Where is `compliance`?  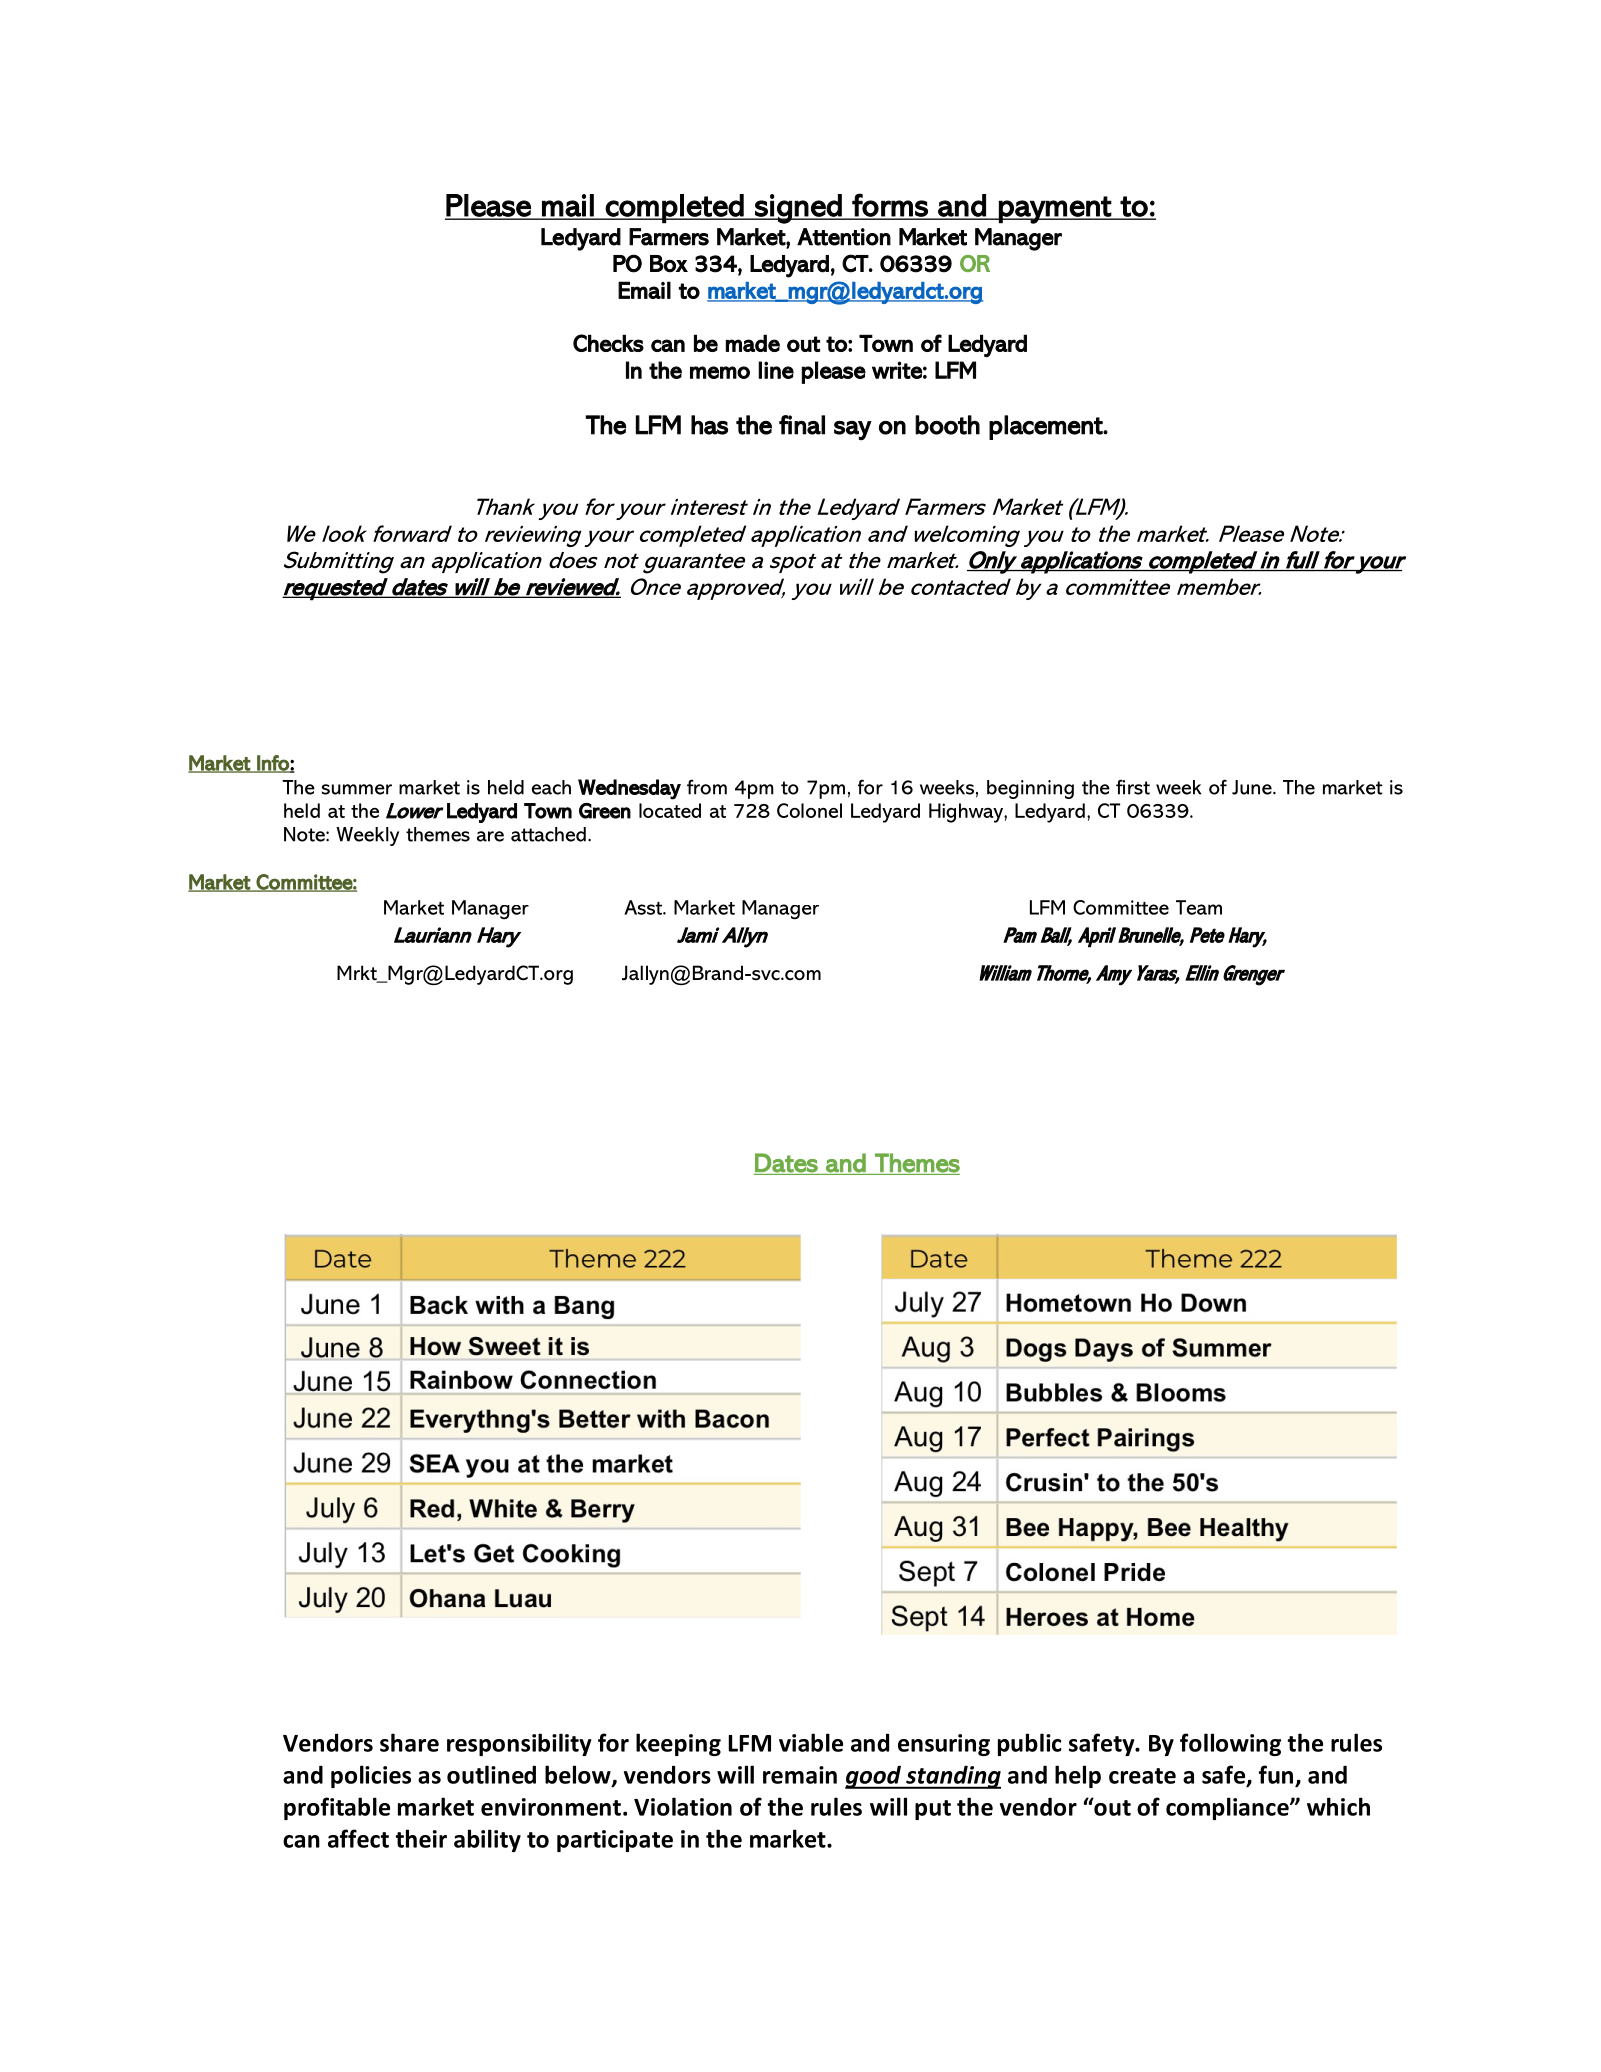
compliance is located at coordinates (1228, 1808).
